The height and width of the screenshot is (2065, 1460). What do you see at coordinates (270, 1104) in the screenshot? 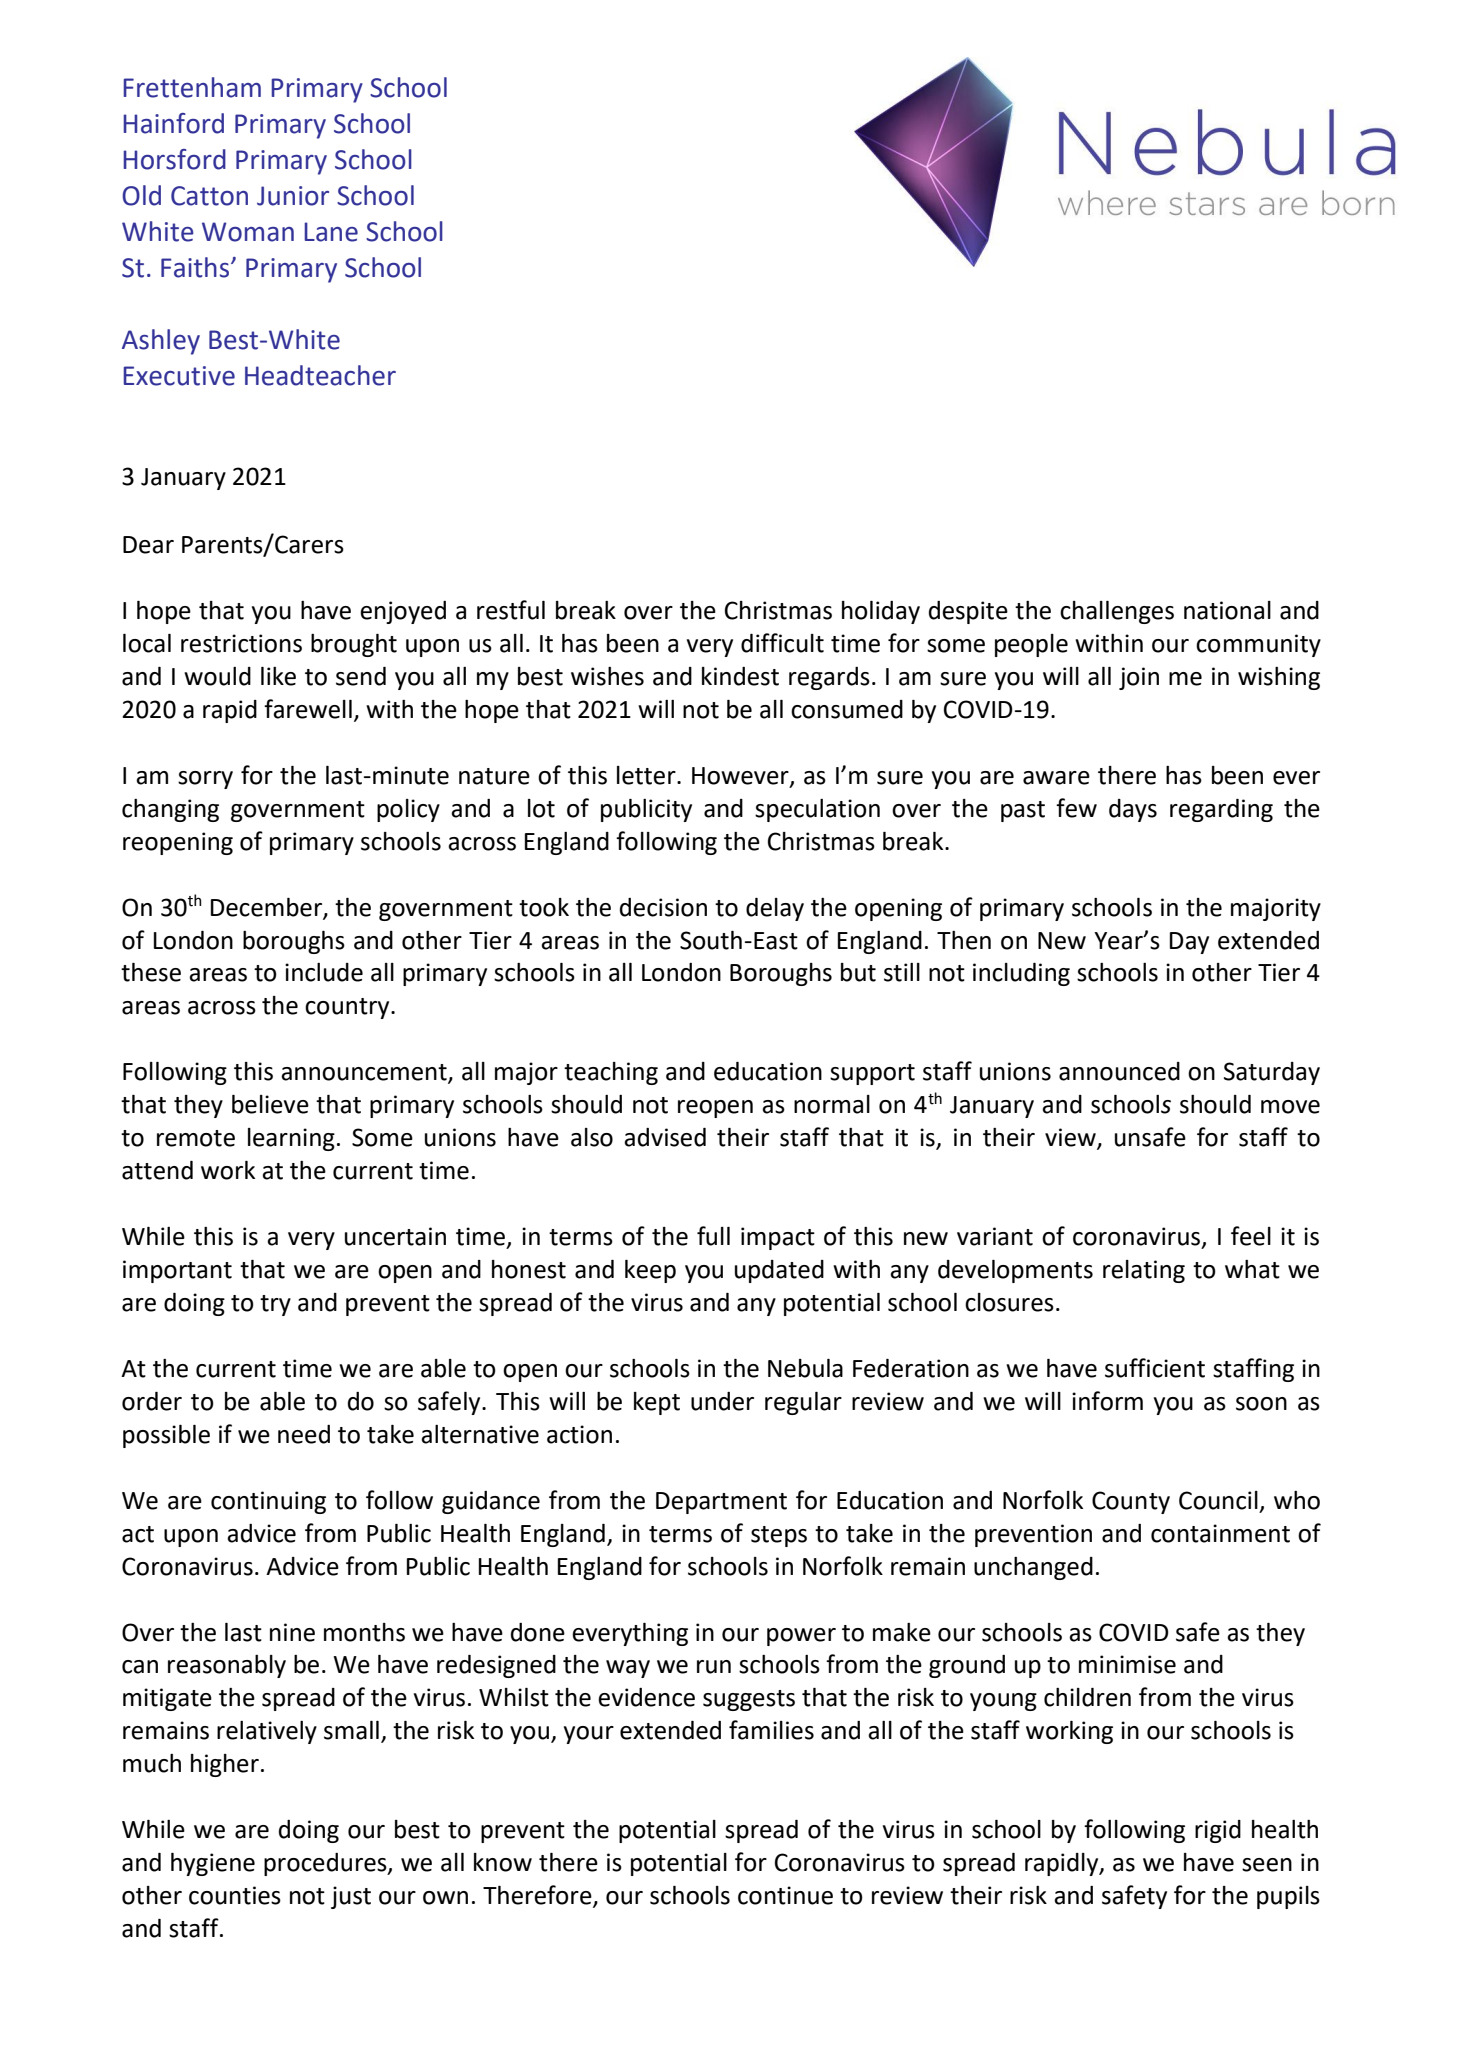
I see `believe` at bounding box center [270, 1104].
